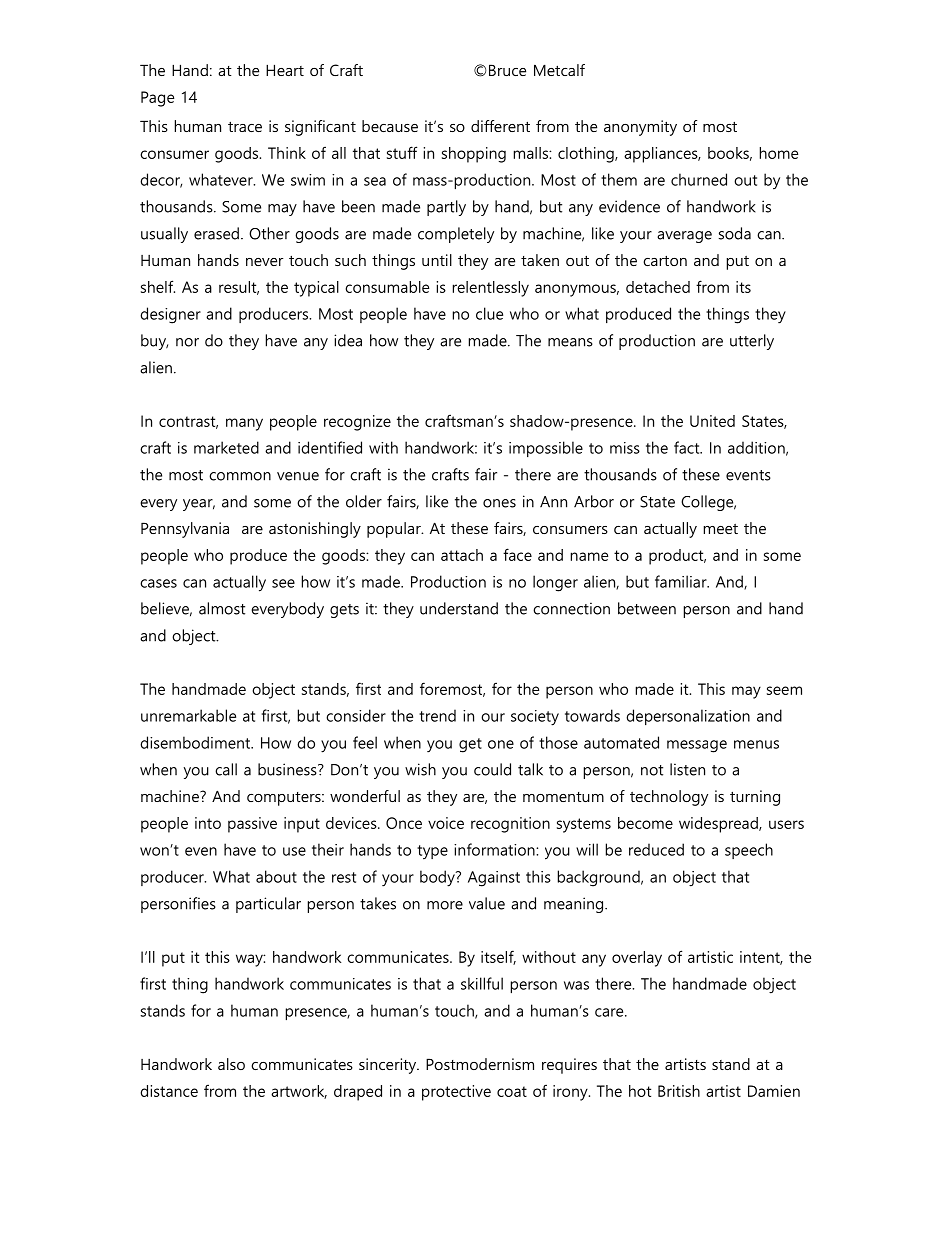 This image has width=952, height=1234. Describe the element at coordinates (245, 126) in the image. I see `trace` at that location.
